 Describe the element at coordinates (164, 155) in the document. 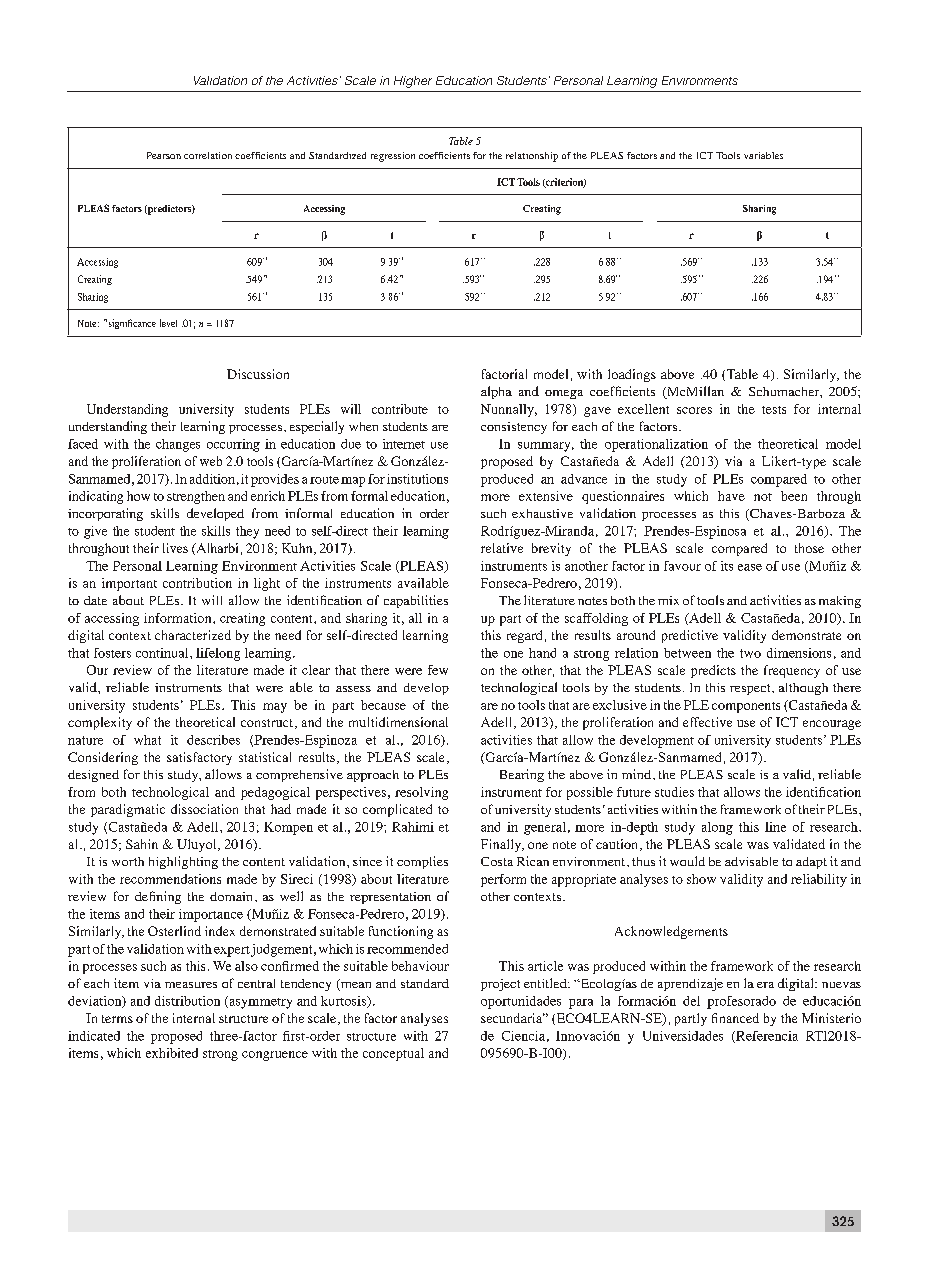

I see `Pearson` at that location.
